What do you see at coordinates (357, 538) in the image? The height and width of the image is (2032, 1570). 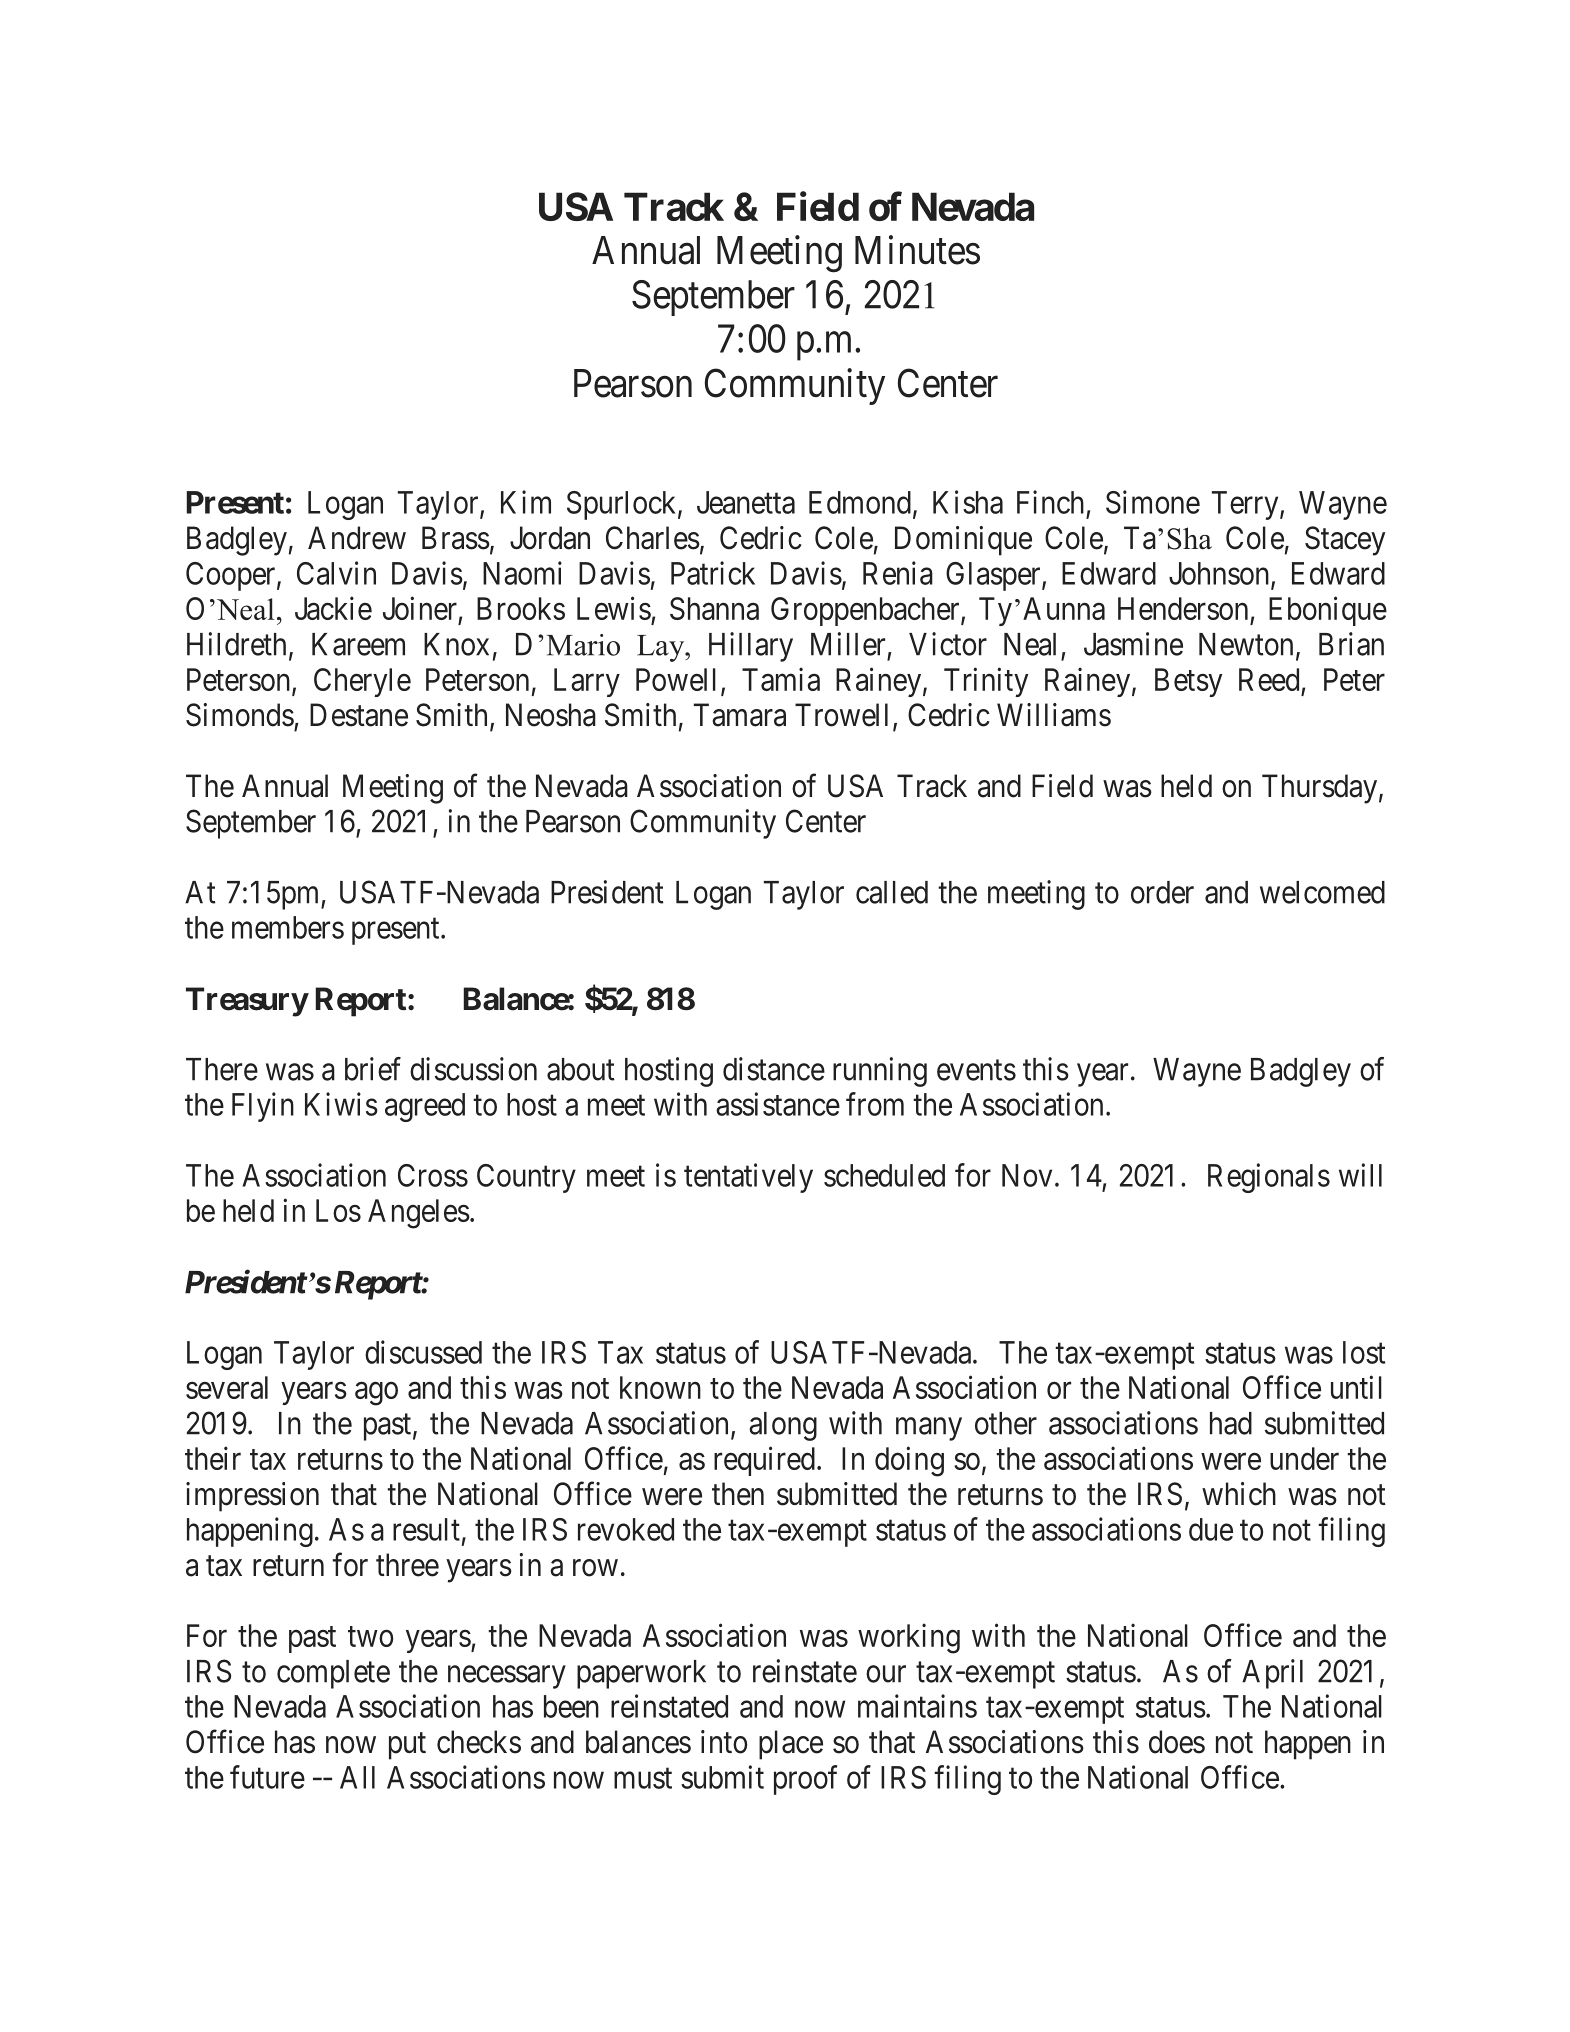 I see `Andrew` at bounding box center [357, 538].
